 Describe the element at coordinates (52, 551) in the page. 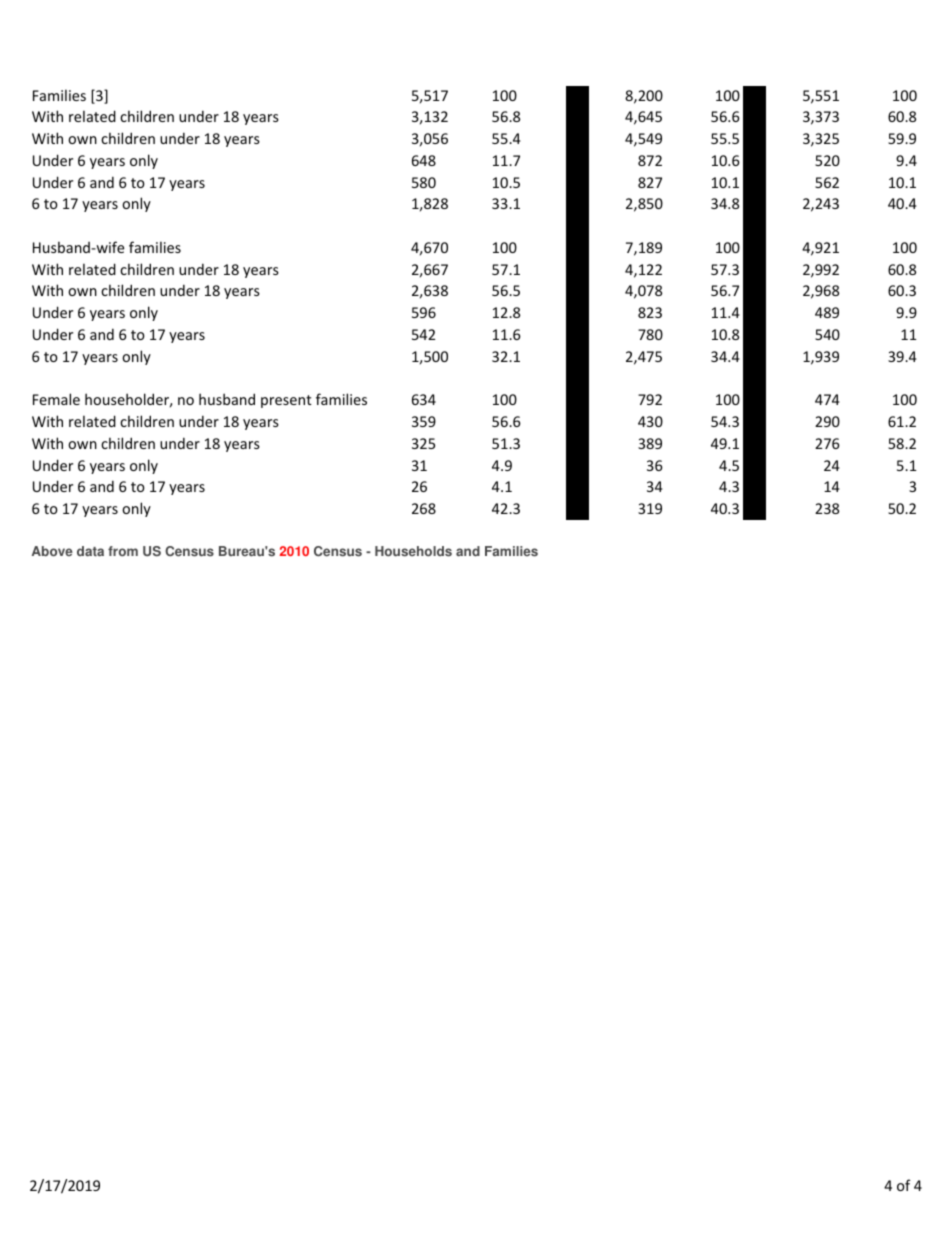

I see `Above` at that location.
